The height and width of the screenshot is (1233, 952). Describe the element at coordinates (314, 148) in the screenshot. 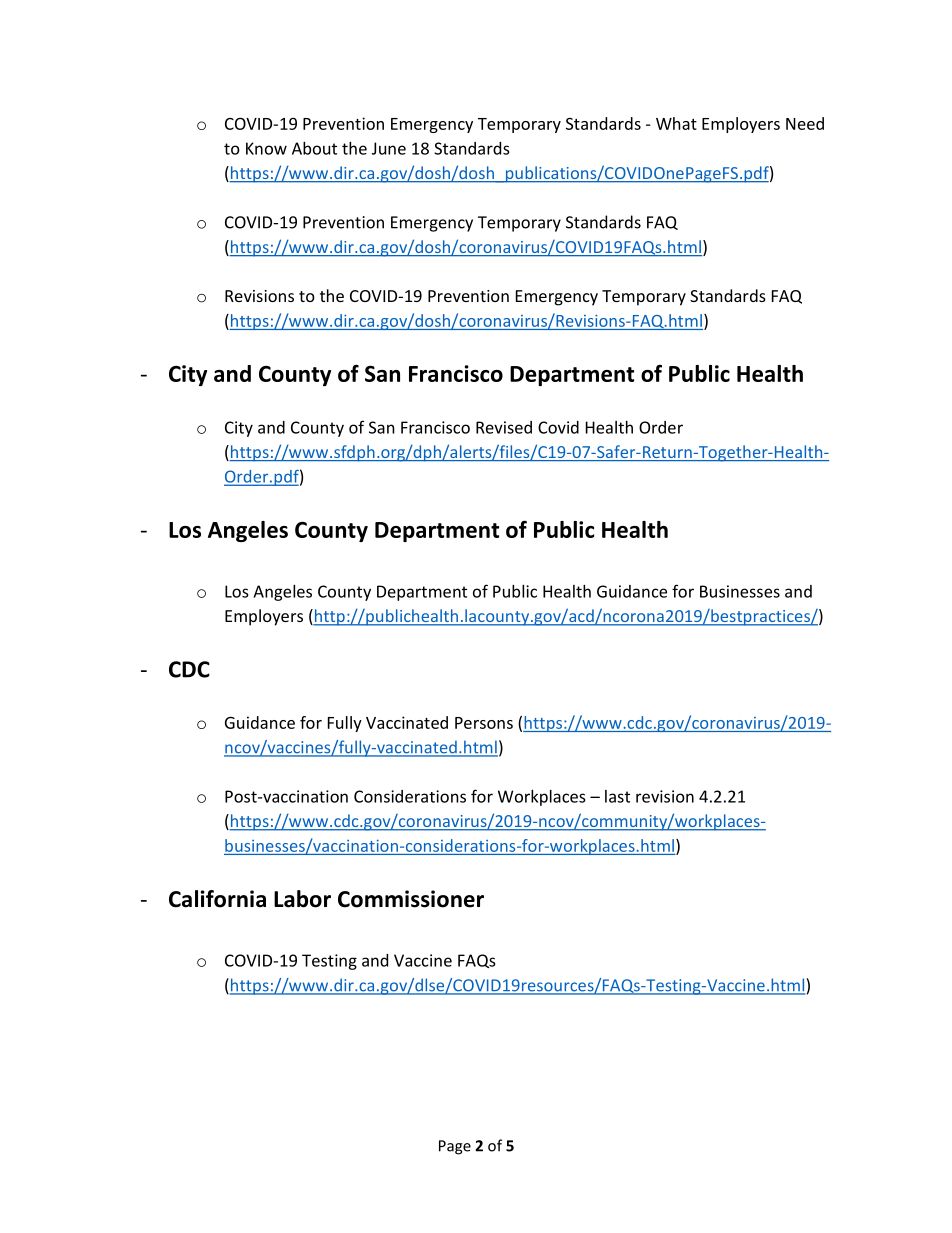

I see `About` at that location.
